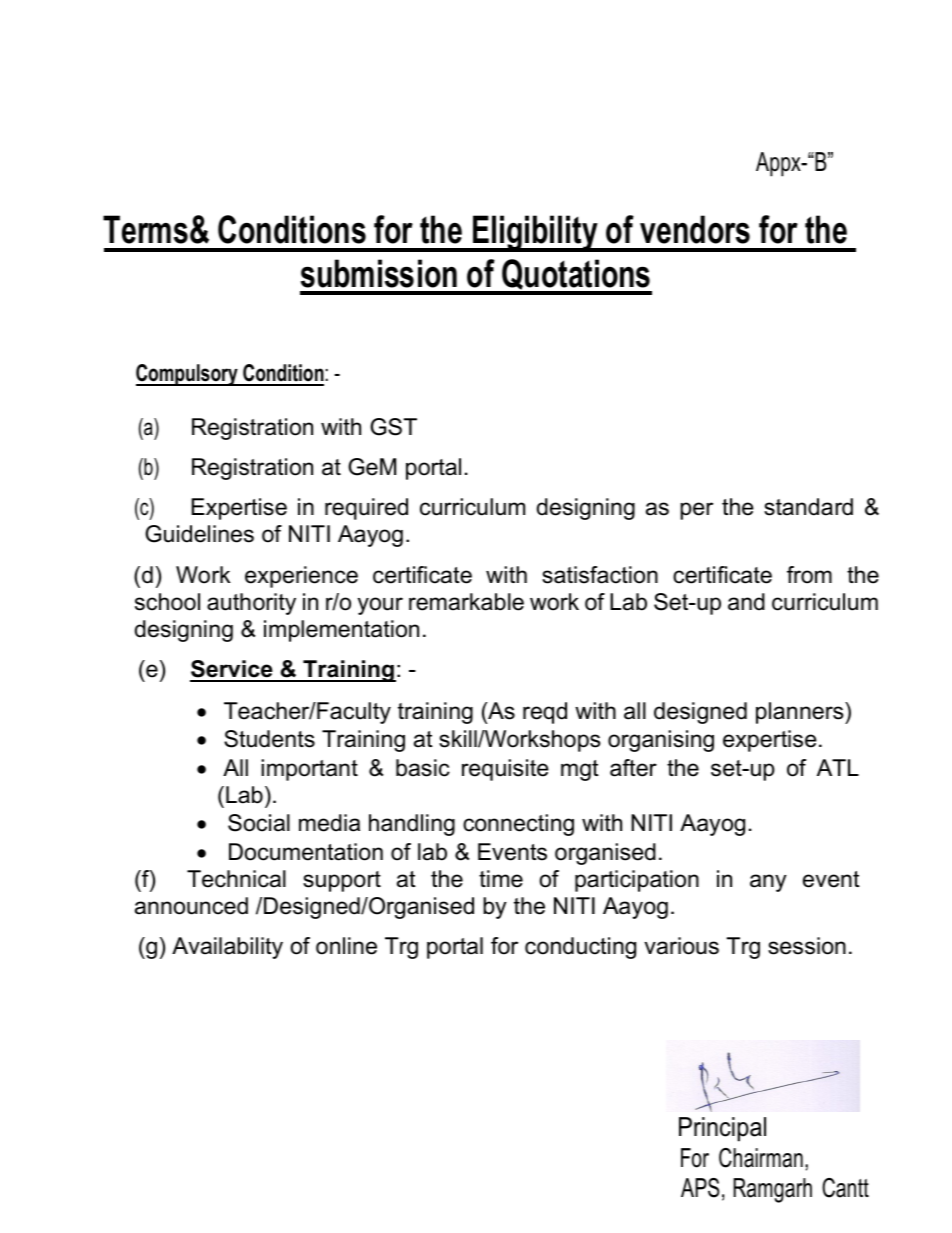 This image has width=952, height=1233. Describe the element at coordinates (700, 1188) in the image. I see `APS` at that location.
